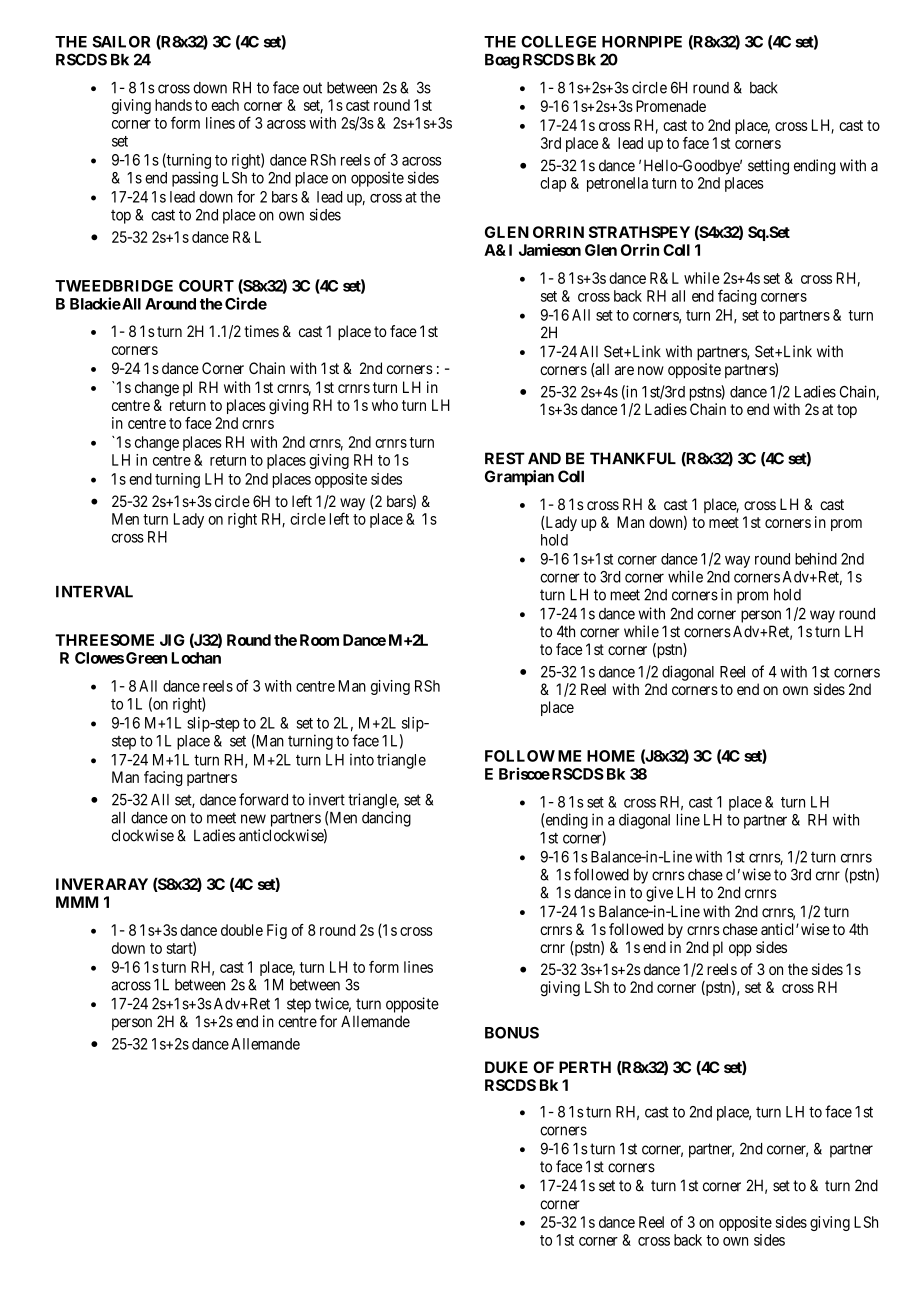 Image resolution: width=924 pixels, height=1308 pixels. What do you see at coordinates (816, 559) in the screenshot?
I see `behind` at bounding box center [816, 559].
